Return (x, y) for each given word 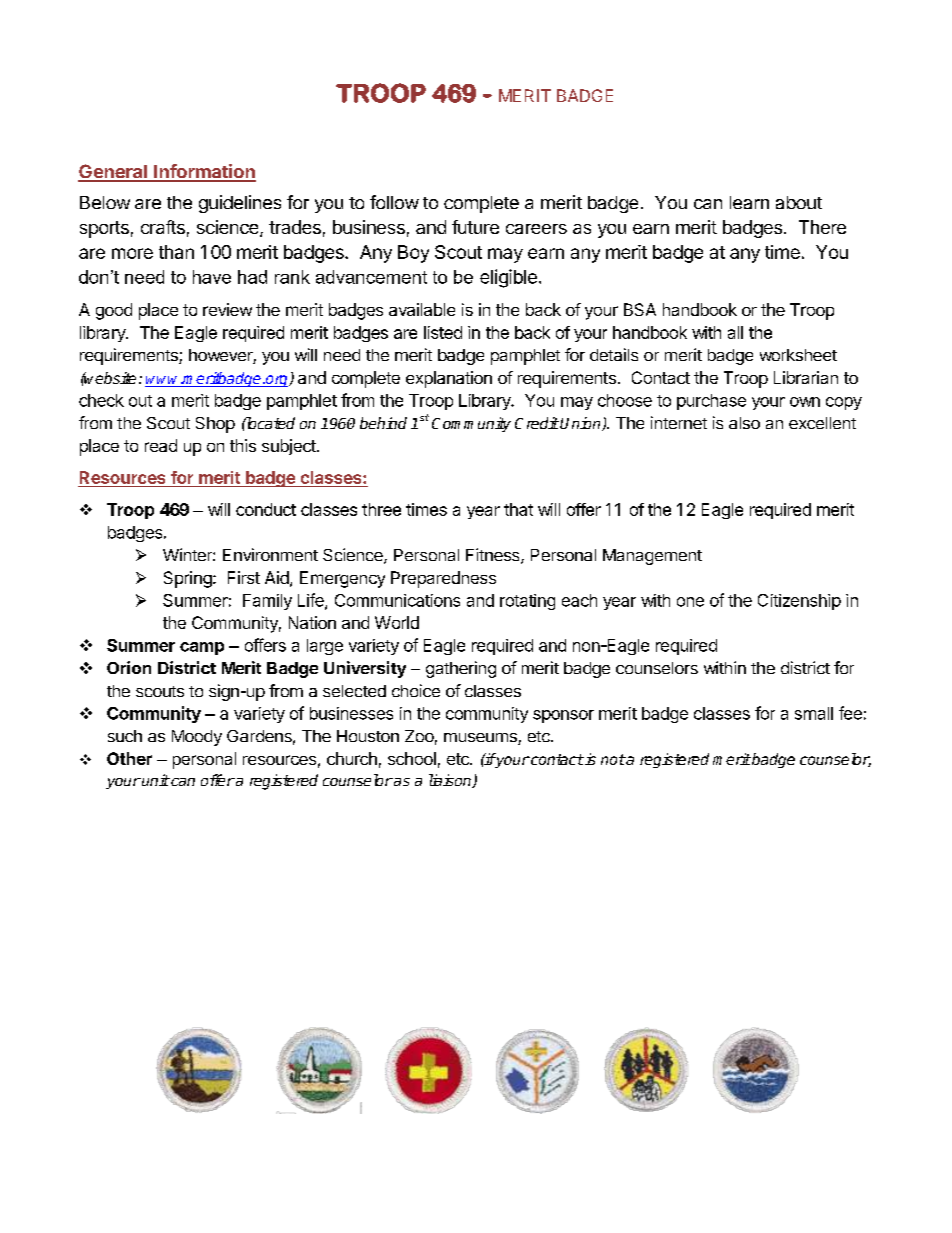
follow (394, 202)
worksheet (798, 355)
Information (204, 172)
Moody (197, 738)
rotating (527, 602)
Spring (188, 579)
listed (443, 332)
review (227, 309)
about (799, 202)
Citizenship (799, 602)
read (161, 445)
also (744, 423)
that (518, 509)
